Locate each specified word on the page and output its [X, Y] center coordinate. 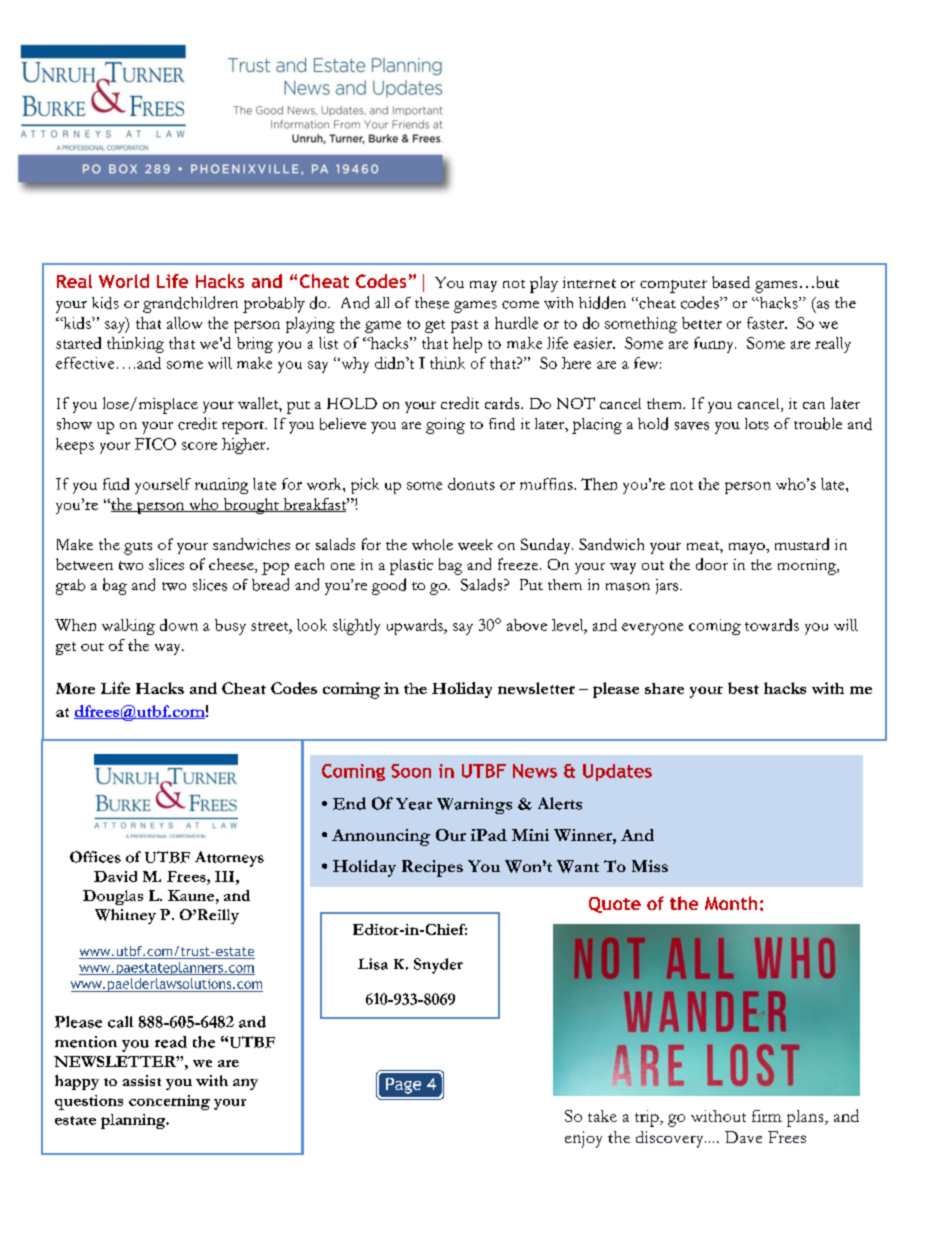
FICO [155, 444]
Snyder [438, 966]
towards [772, 625]
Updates [617, 772]
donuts [471, 484]
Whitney [125, 916]
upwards [416, 627]
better [702, 323]
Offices [95, 857]
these [432, 303]
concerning [169, 1102]
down [179, 625]
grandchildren [190, 304]
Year [414, 804]
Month [731, 903]
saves [692, 426]
